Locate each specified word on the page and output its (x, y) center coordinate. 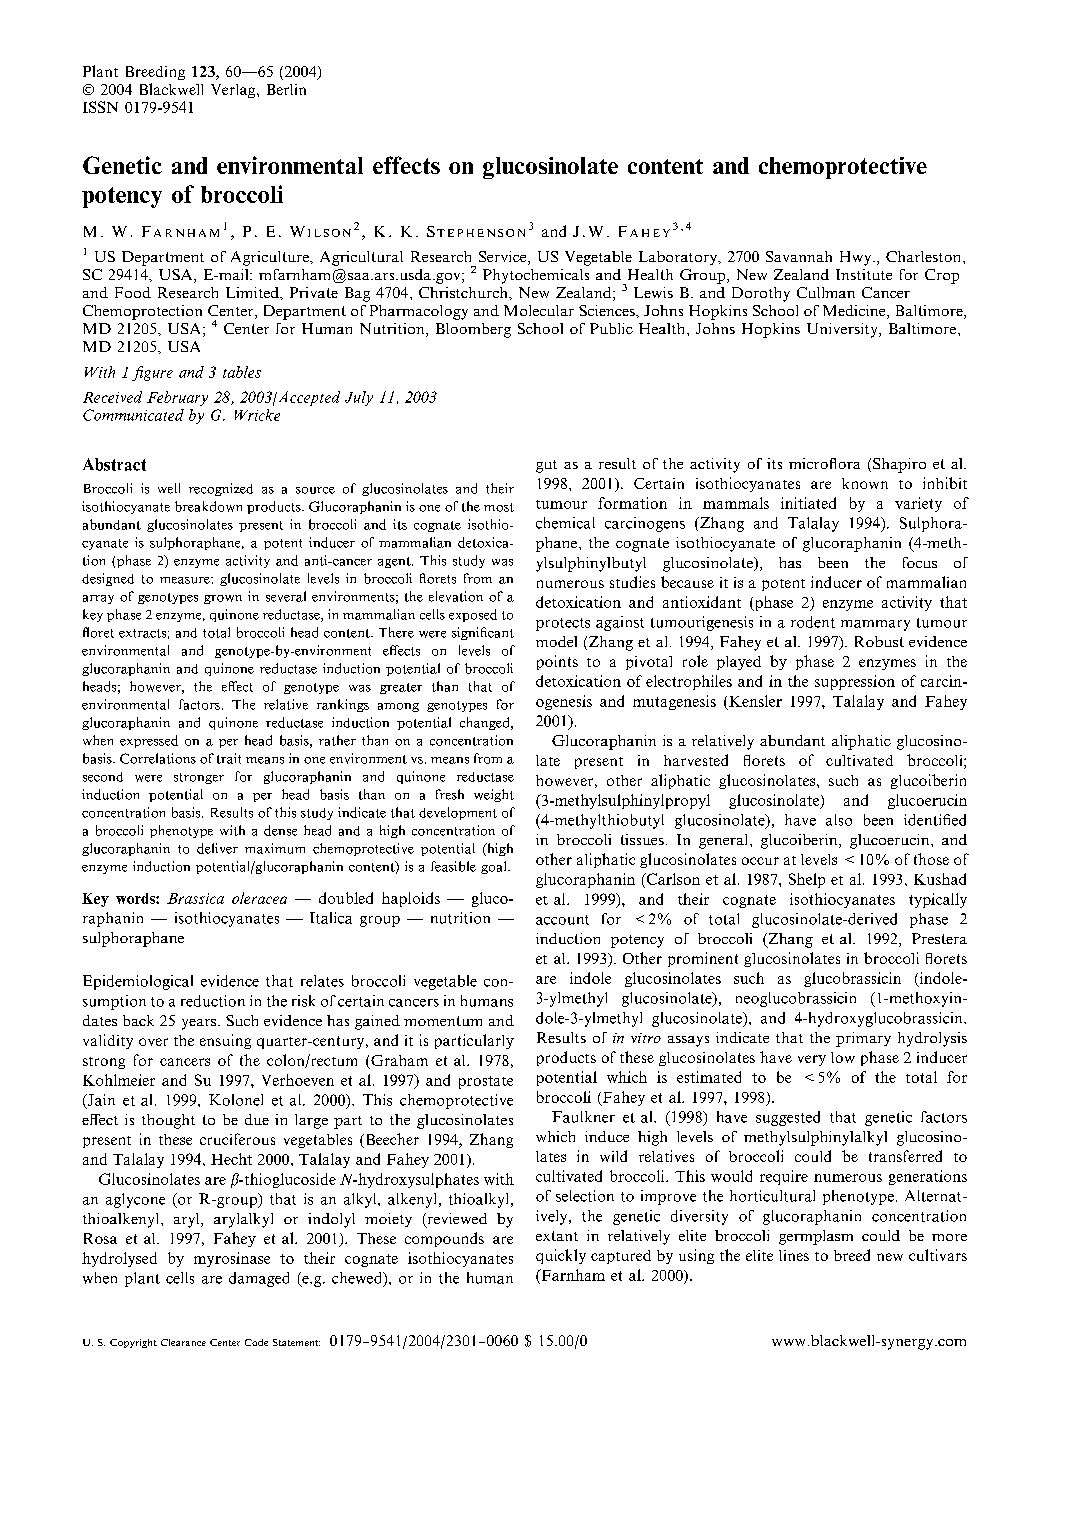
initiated (808, 503)
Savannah (799, 256)
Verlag (234, 91)
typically (938, 900)
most (499, 507)
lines (794, 1255)
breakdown (208, 506)
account (562, 920)
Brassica (195, 898)
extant (557, 1236)
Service (504, 258)
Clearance (183, 1342)
